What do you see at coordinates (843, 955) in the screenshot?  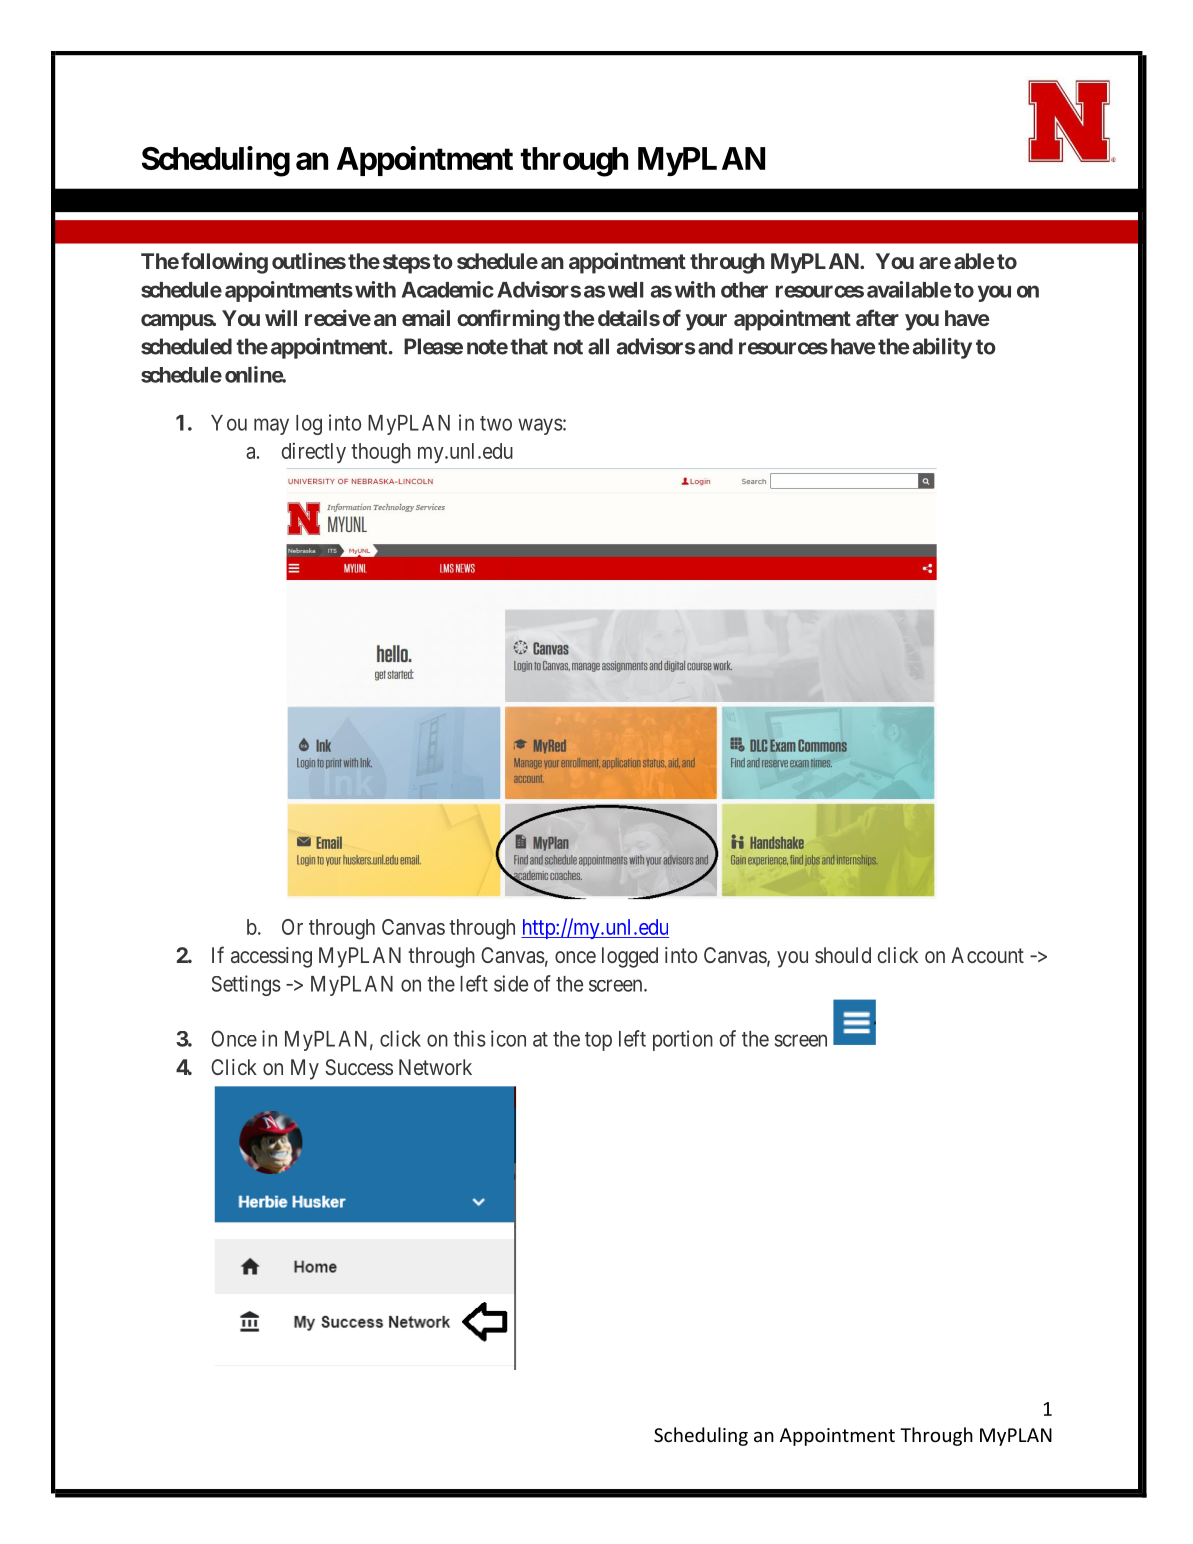 I see `should` at bounding box center [843, 955].
